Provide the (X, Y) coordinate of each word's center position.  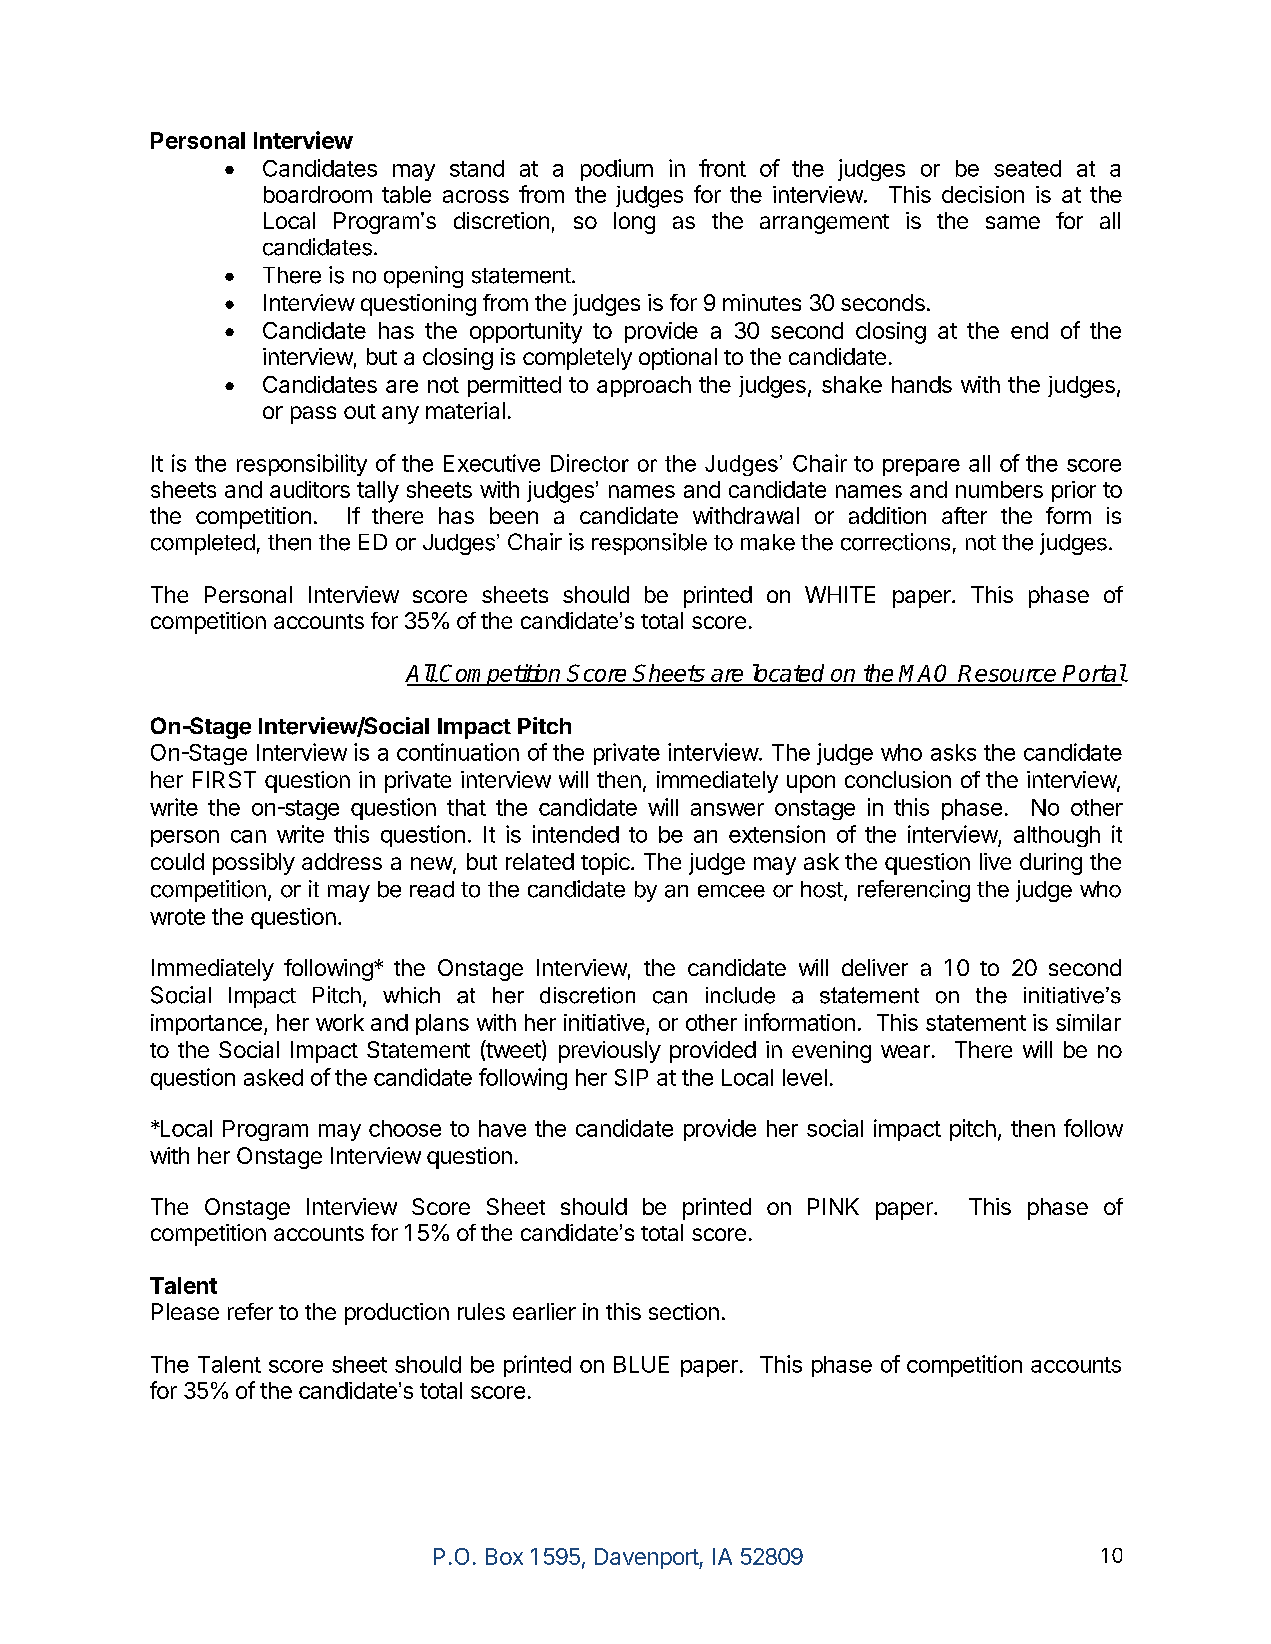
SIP (631, 1077)
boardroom (318, 194)
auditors (310, 489)
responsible (649, 544)
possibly (254, 864)
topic (606, 864)
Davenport (647, 1558)
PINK (833, 1206)
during (1051, 864)
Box (504, 1556)
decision (983, 194)
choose (405, 1128)
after (964, 515)
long (634, 223)
